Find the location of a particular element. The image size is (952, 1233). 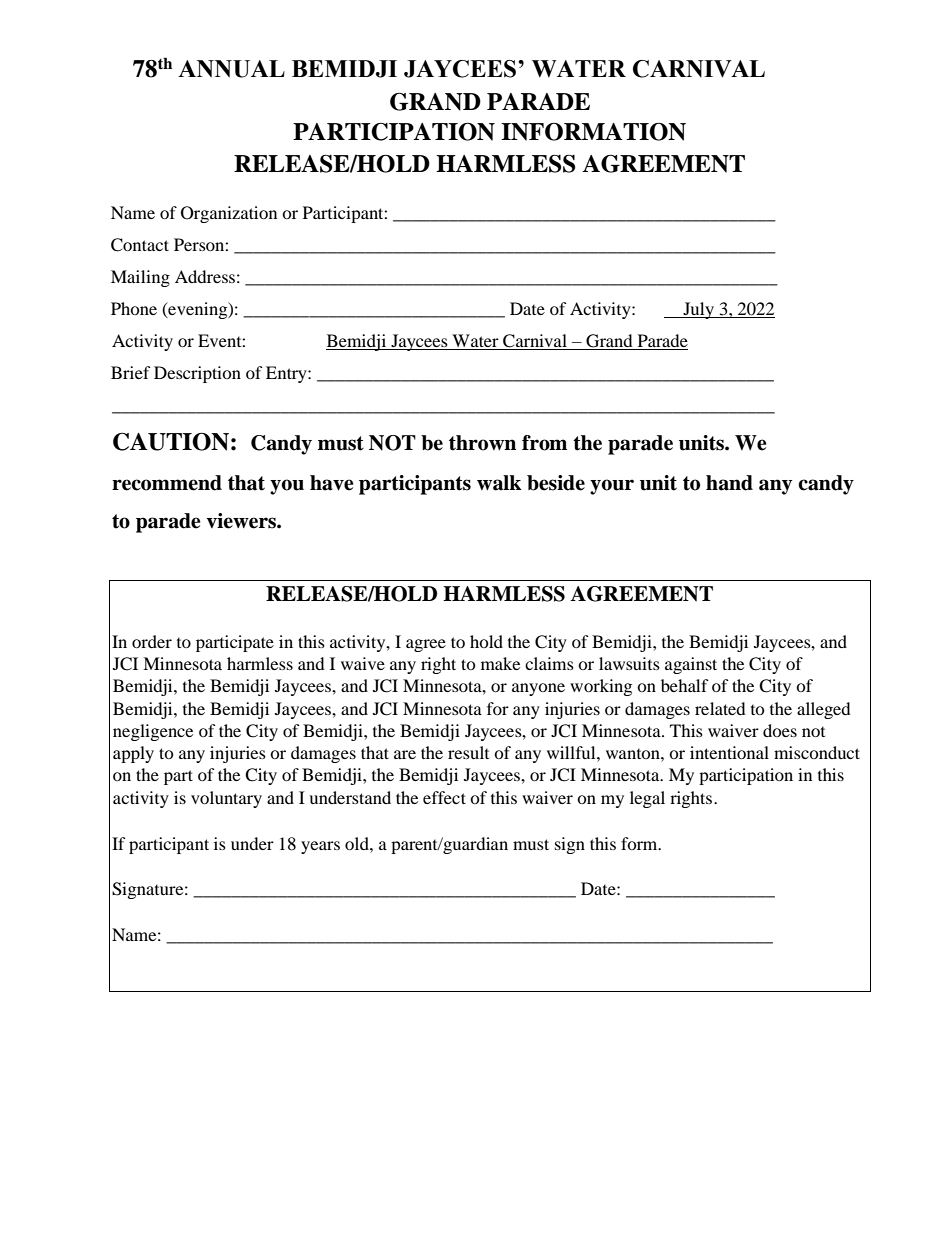

voluntary is located at coordinates (226, 799).
